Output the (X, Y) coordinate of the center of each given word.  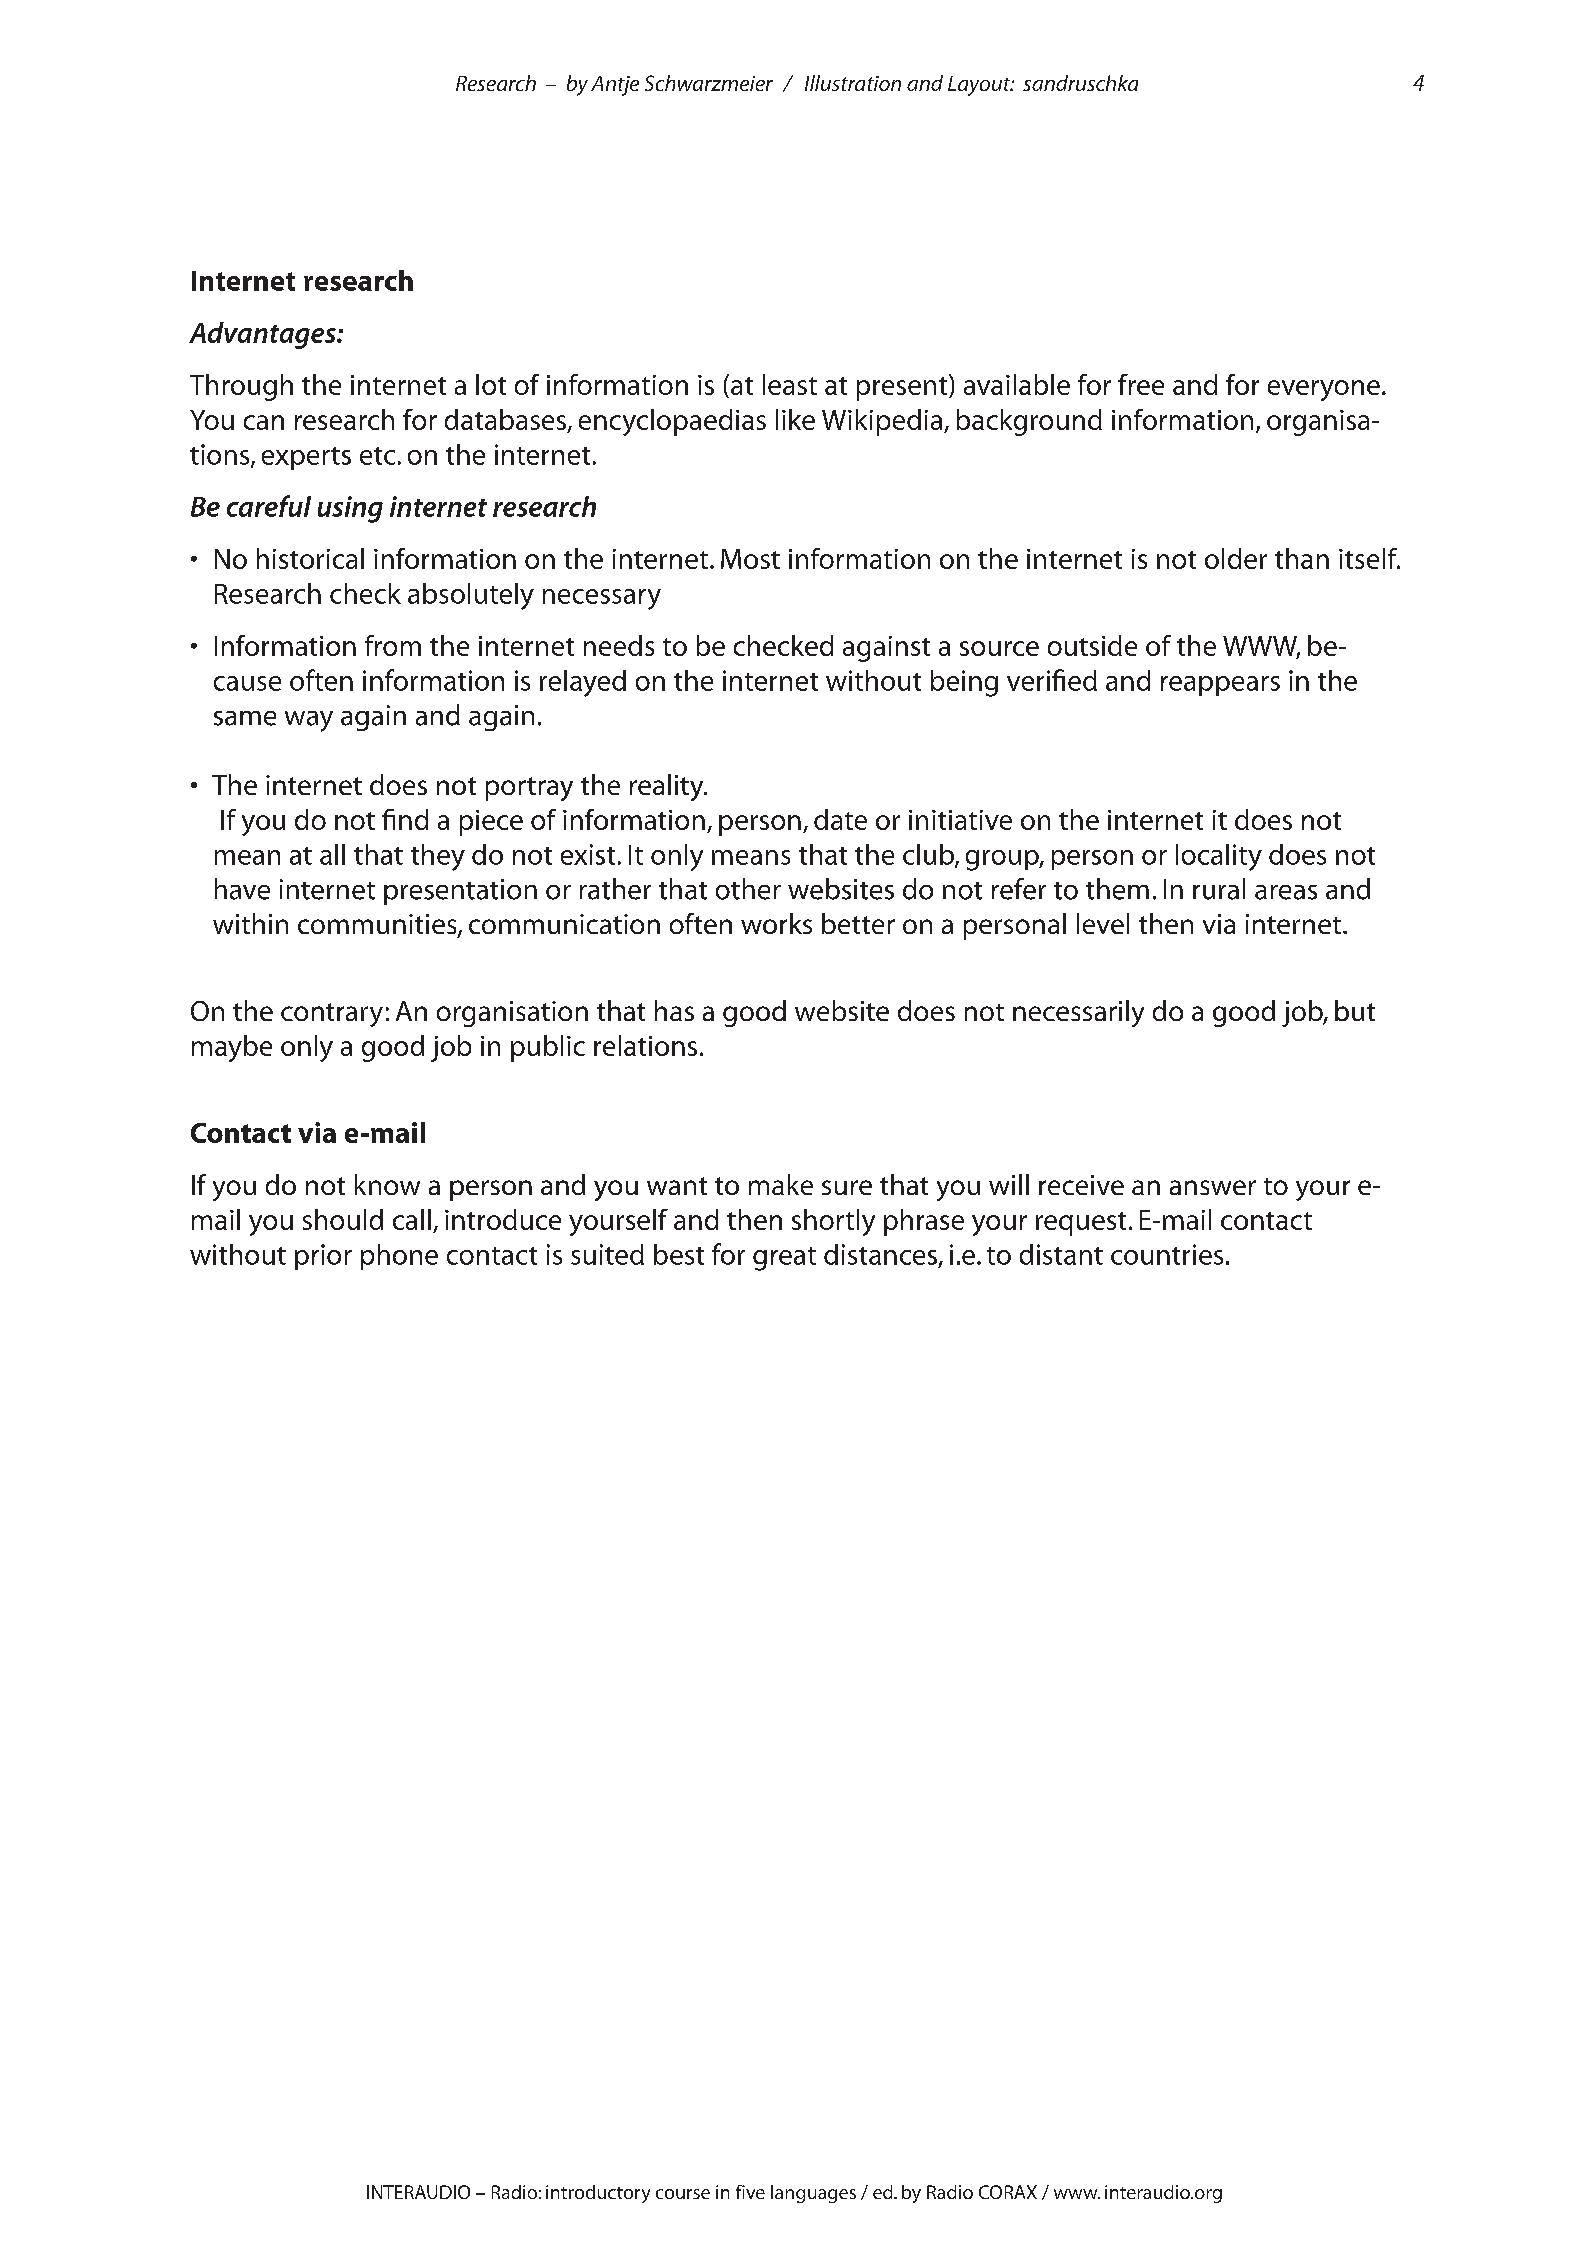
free (1141, 384)
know (387, 1184)
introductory (598, 2194)
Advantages (263, 335)
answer (1213, 1187)
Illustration (853, 83)
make (781, 1184)
